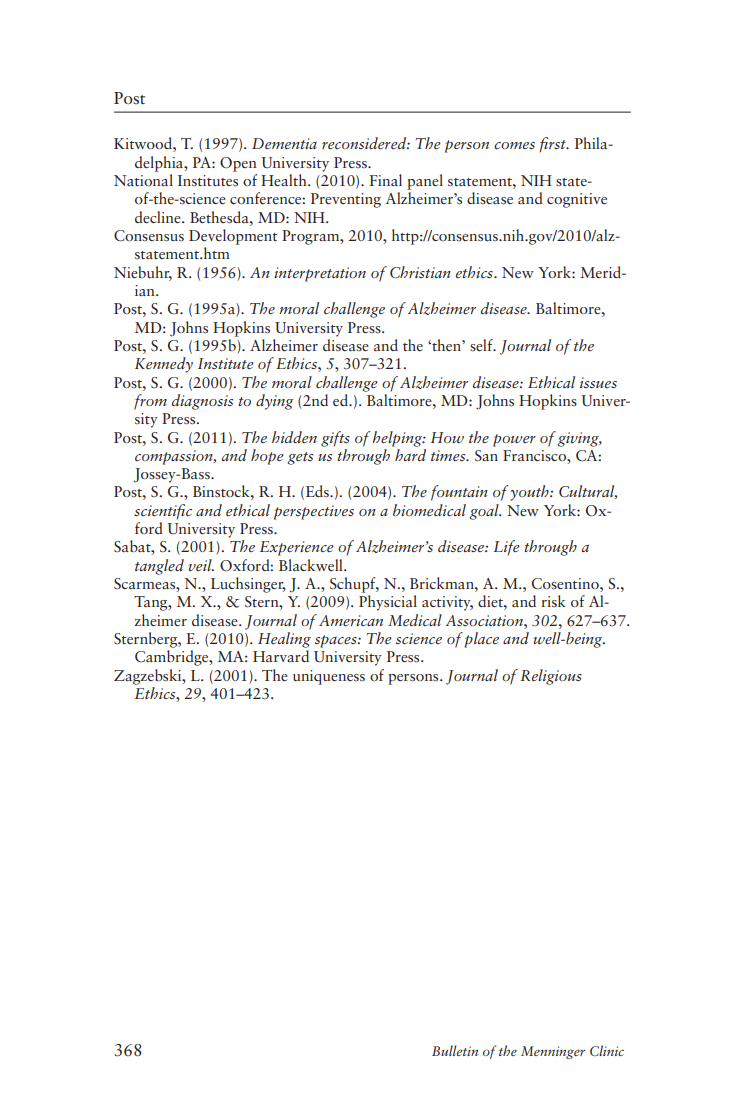 Image resolution: width=745 pixels, height=1117 pixels. What do you see at coordinates (351, 620) in the document?
I see `American` at bounding box center [351, 620].
